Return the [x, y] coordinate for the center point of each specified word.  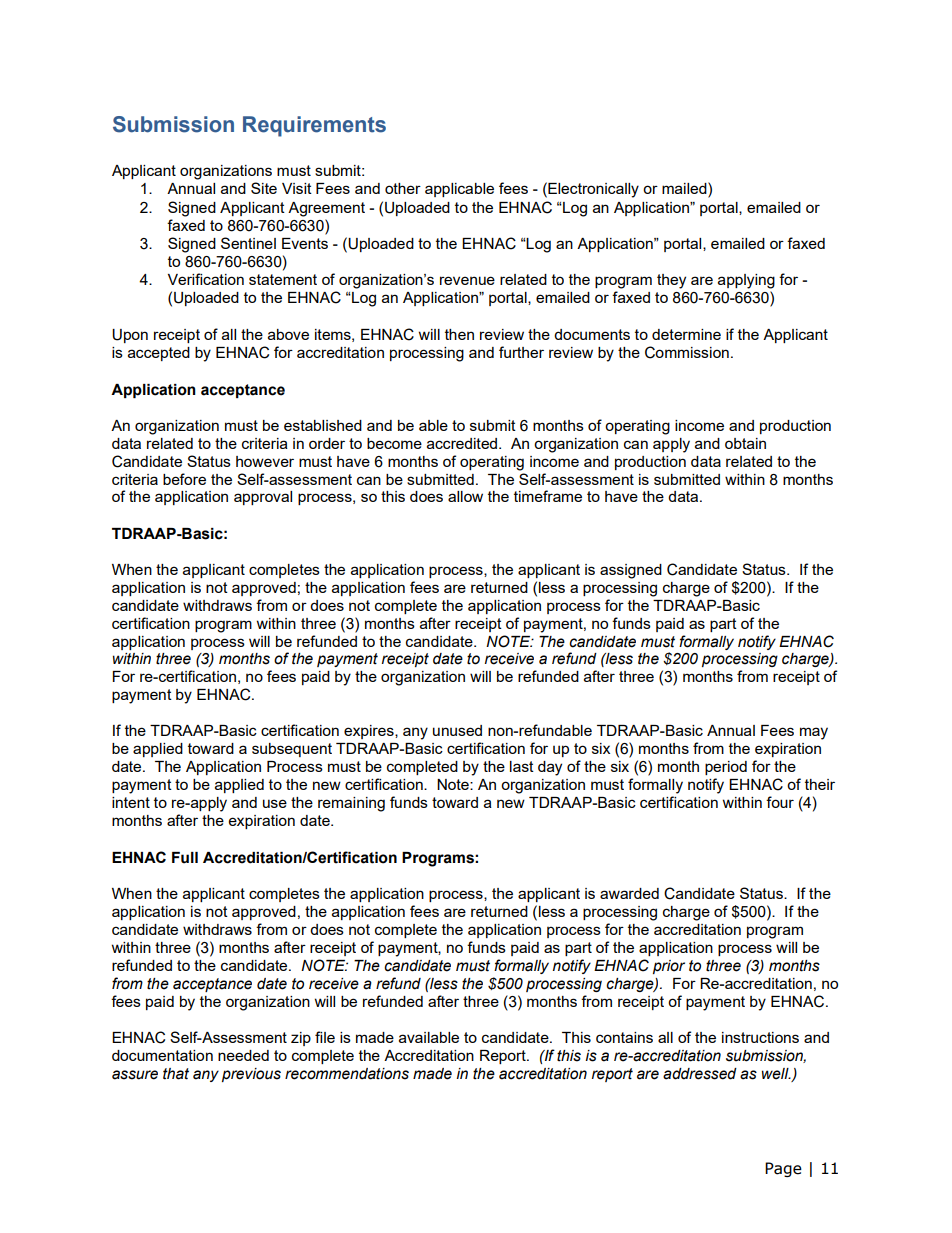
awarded [629, 893]
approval [263, 498]
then [459, 334]
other [403, 188]
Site [264, 188]
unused [457, 730]
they [671, 281]
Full [185, 858]
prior [669, 967]
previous [251, 1075]
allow [465, 496]
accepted [159, 354]
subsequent [292, 750]
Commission [687, 352]
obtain [745, 443]
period [726, 768]
